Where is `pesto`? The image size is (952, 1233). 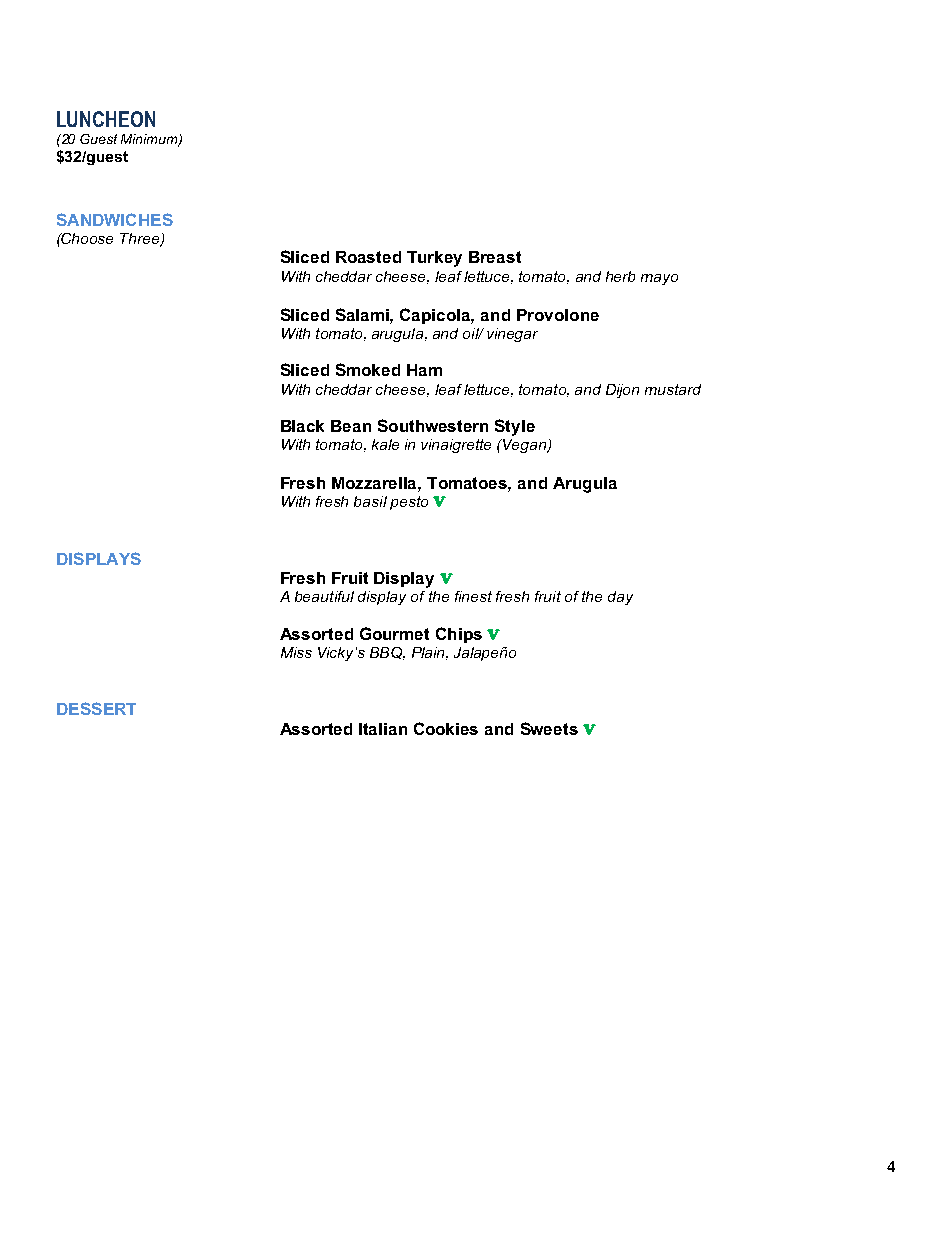 pesto is located at coordinates (409, 503).
